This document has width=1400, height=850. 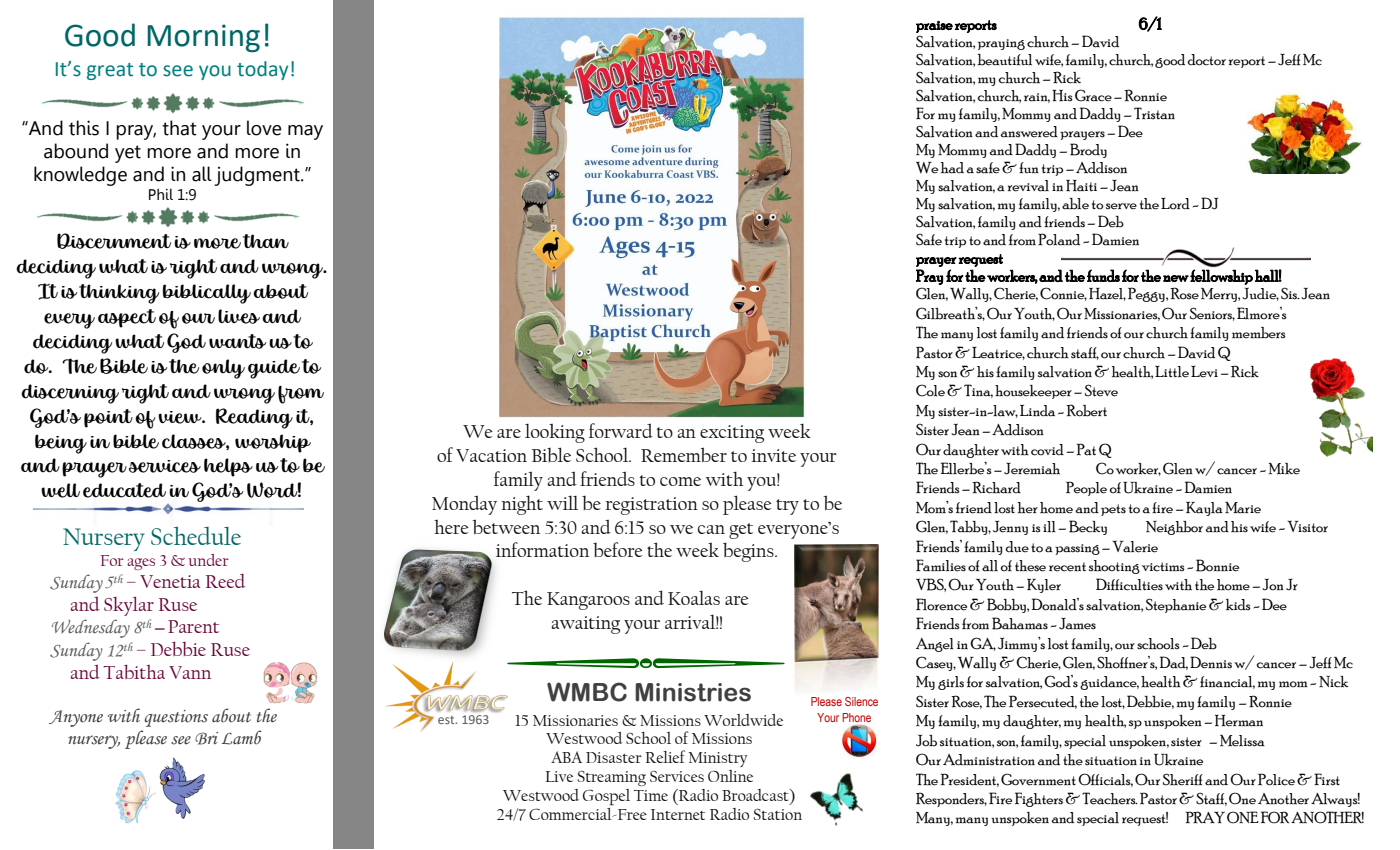 What do you see at coordinates (934, 27) in the document?
I see `praise` at bounding box center [934, 27].
